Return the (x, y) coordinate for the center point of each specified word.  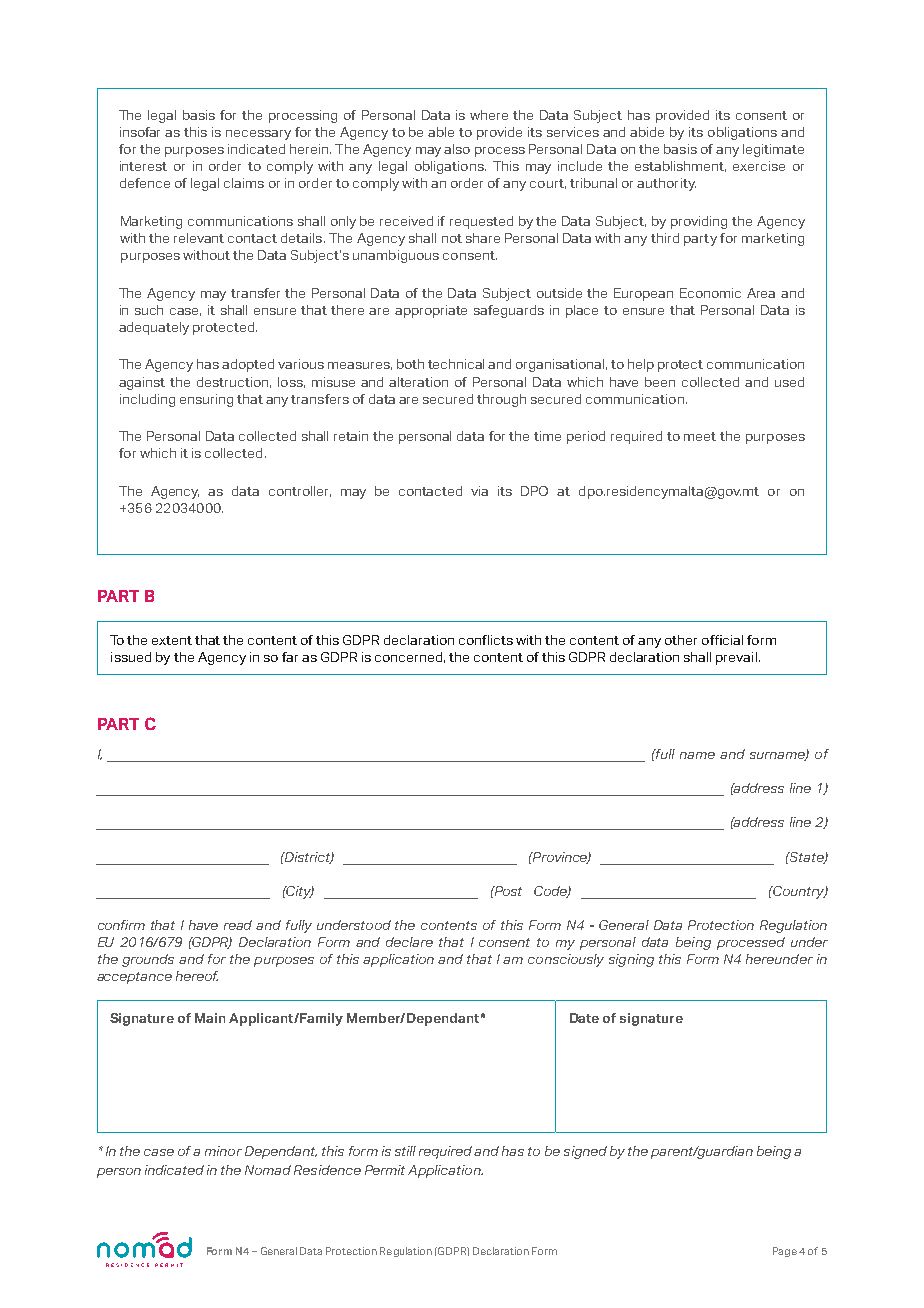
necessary (258, 135)
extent (172, 640)
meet (700, 436)
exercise (759, 166)
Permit (385, 1170)
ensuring (206, 400)
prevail (736, 658)
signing (631, 960)
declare (409, 942)
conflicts (486, 640)
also (457, 149)
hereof (197, 976)
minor (223, 1151)
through (501, 400)
